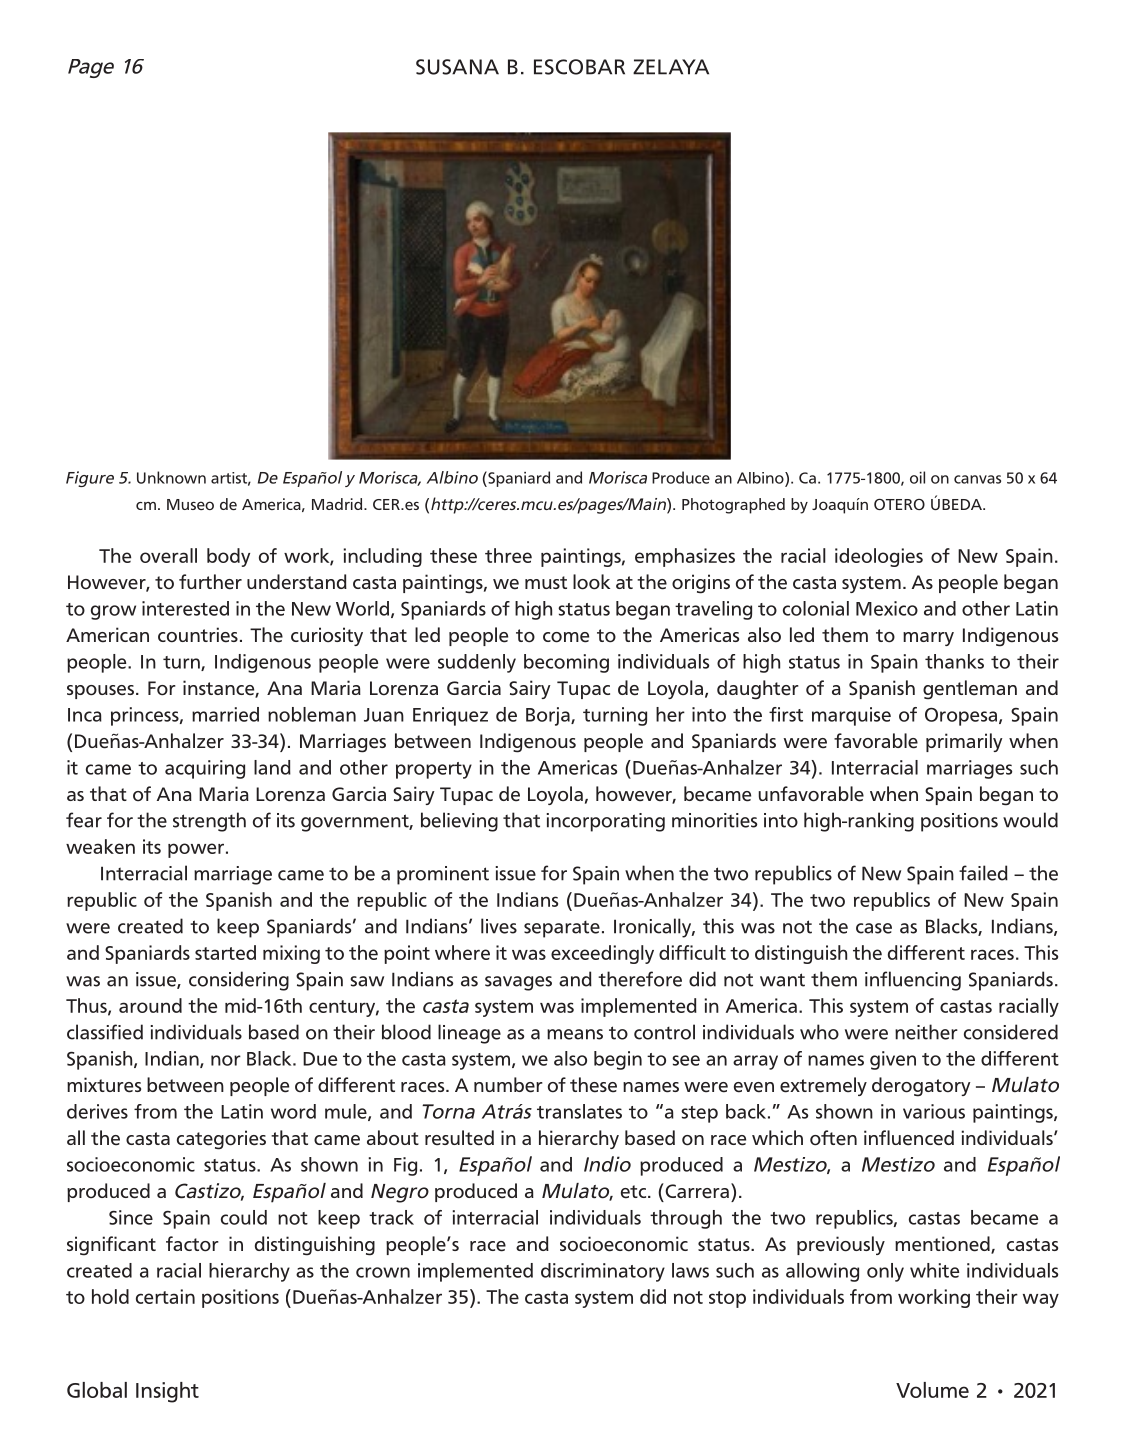  Describe the element at coordinates (603, 1272) in the screenshot. I see `discriminatory` at that location.
